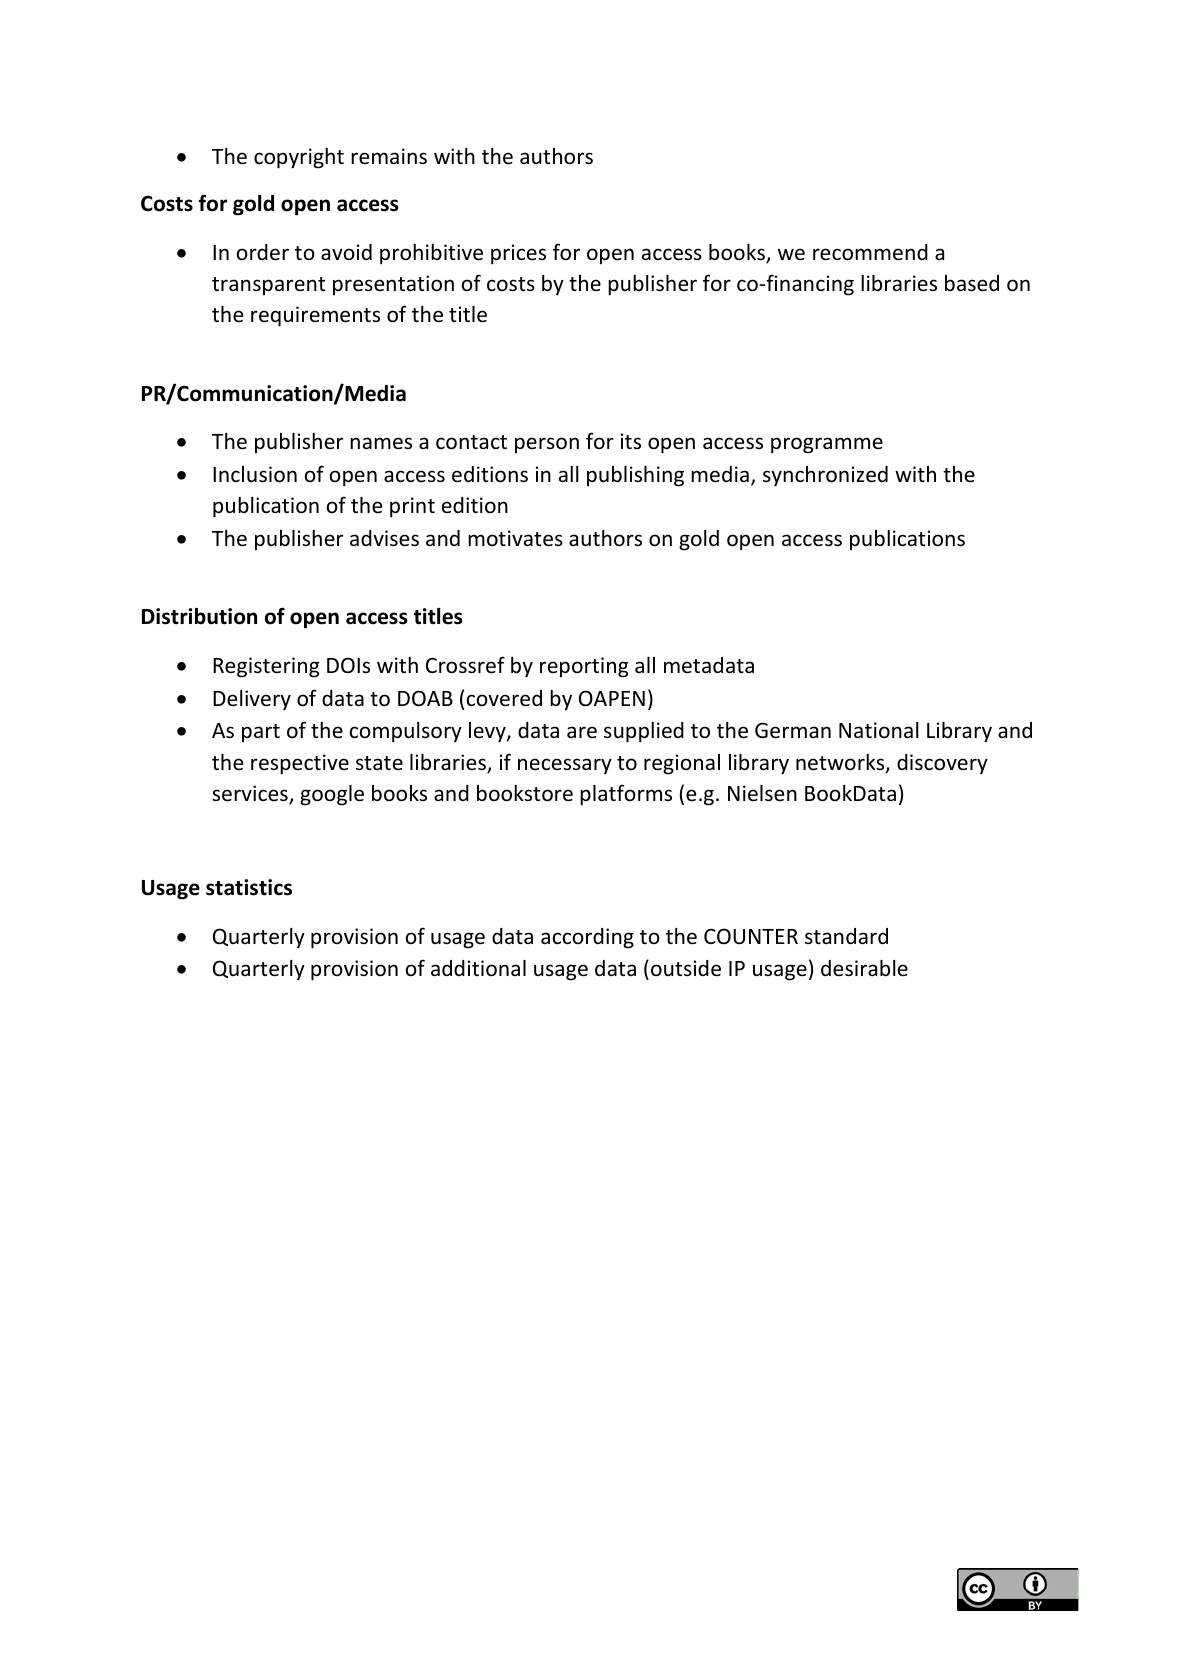 The image size is (1181, 1670). I want to click on standard, so click(846, 936).
